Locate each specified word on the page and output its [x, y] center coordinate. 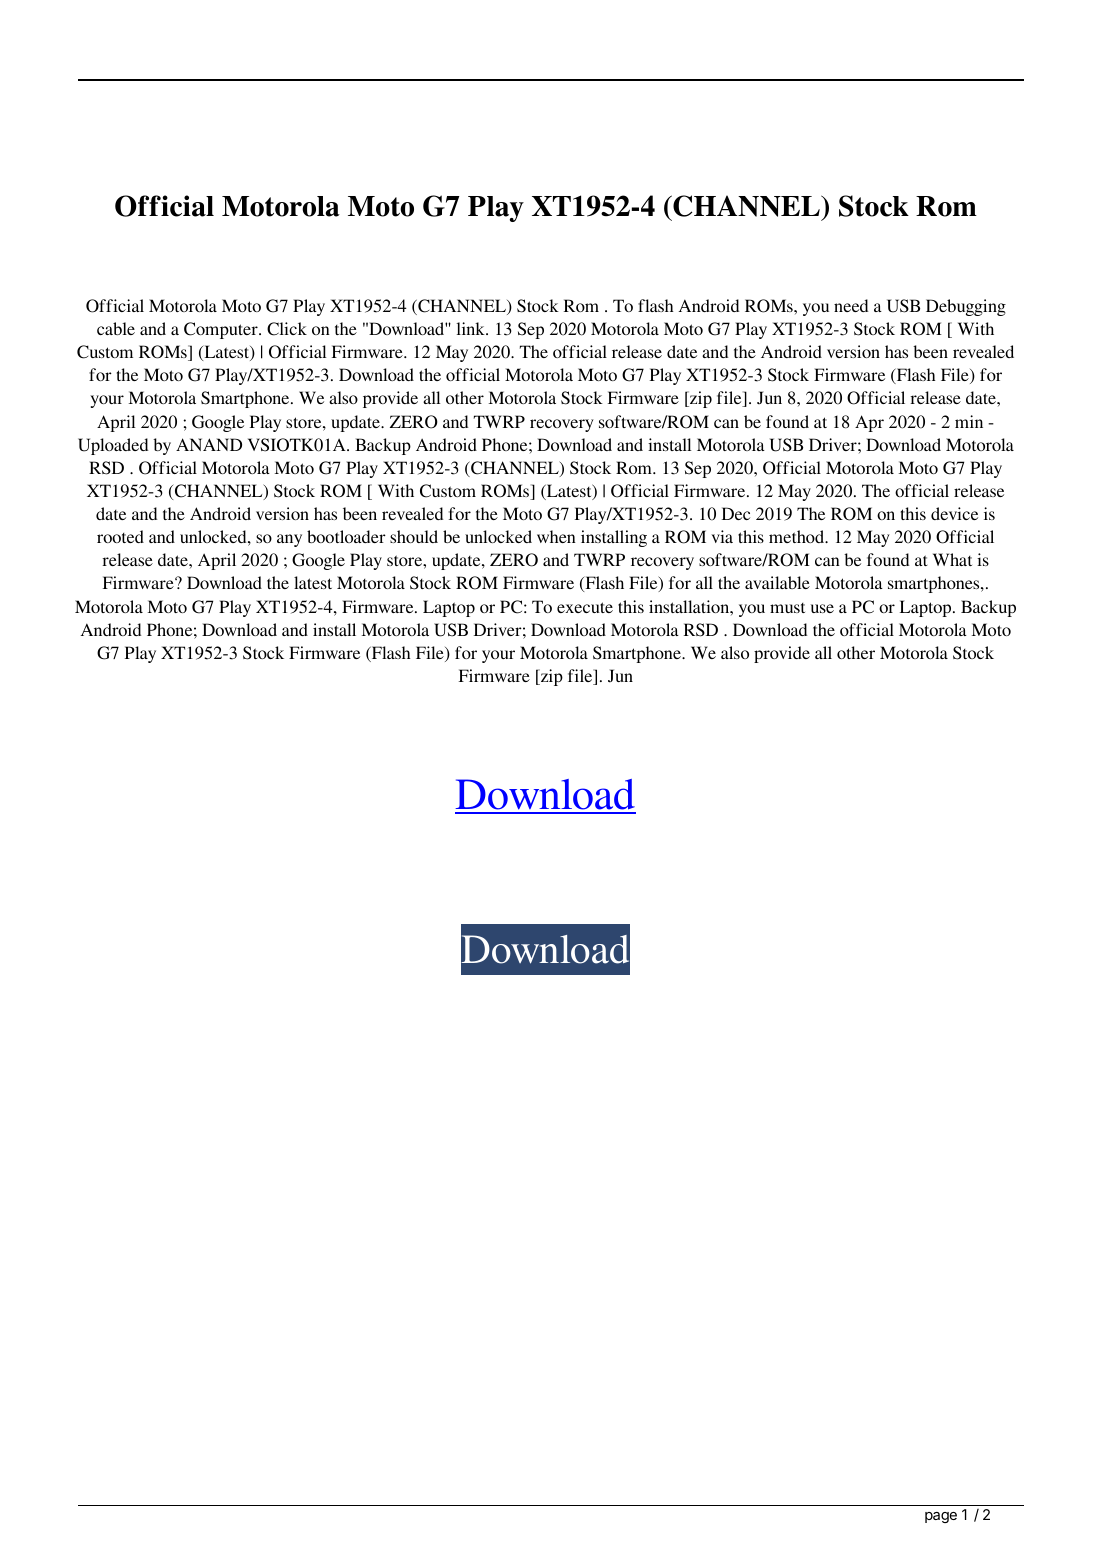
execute [585, 607]
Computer [222, 330]
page [941, 1517]
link [471, 328]
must [787, 608]
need [851, 305]
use [822, 608]
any [289, 540]
